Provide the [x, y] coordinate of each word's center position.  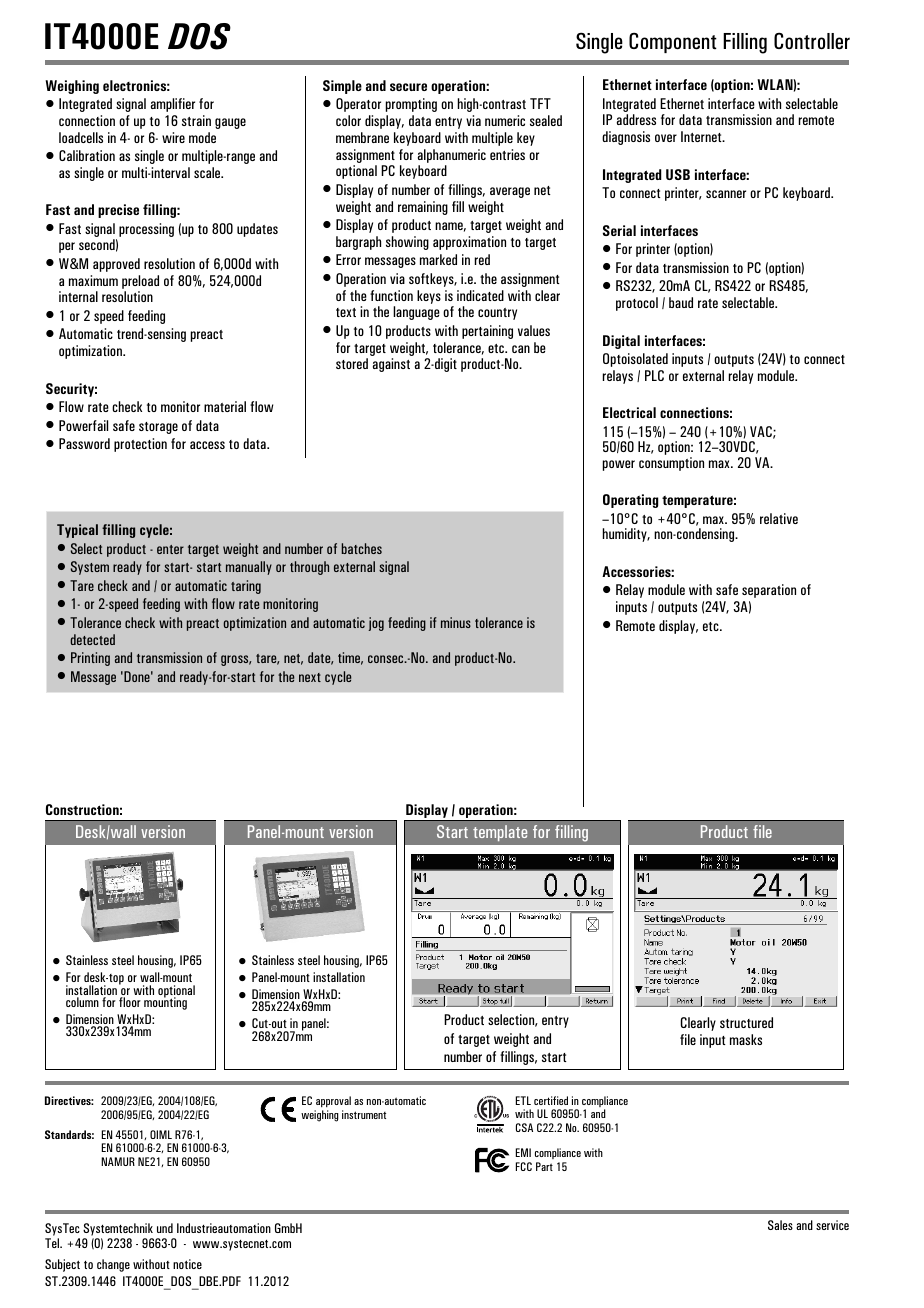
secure [408, 87]
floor [130, 1002]
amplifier [173, 105]
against [391, 365]
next [310, 677]
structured [746, 1022]
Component [673, 42]
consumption [671, 464]
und [165, 1228]
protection [140, 445]
